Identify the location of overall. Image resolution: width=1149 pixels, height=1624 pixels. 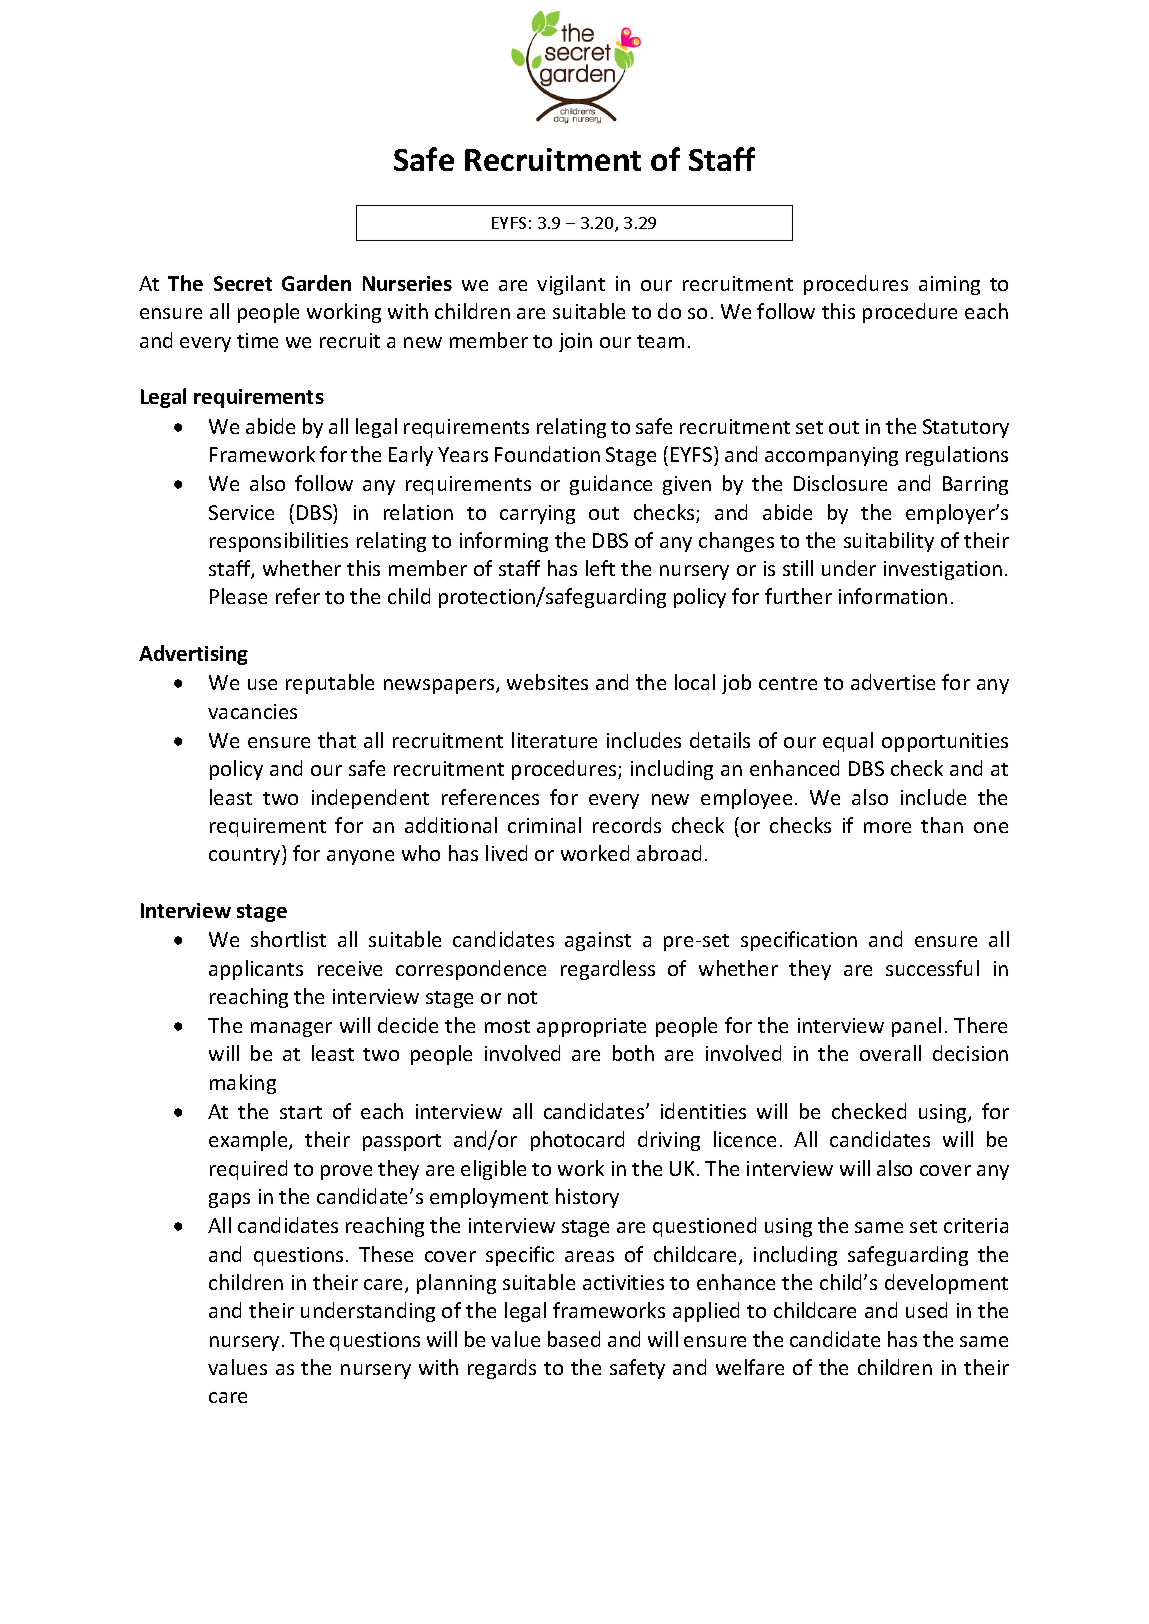
(890, 1053).
